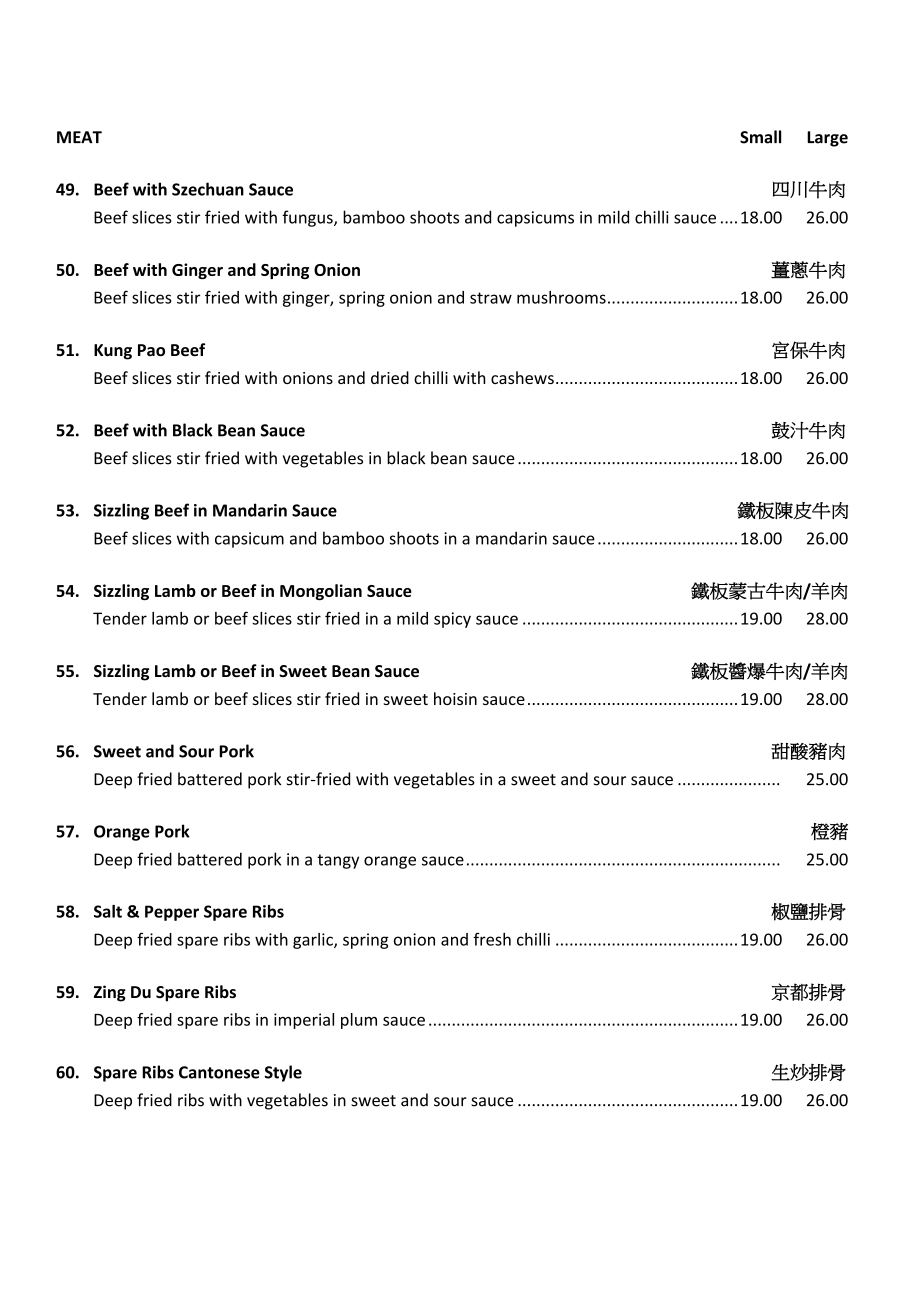 Image resolution: width=924 pixels, height=1308 pixels. I want to click on imperial, so click(304, 1021).
